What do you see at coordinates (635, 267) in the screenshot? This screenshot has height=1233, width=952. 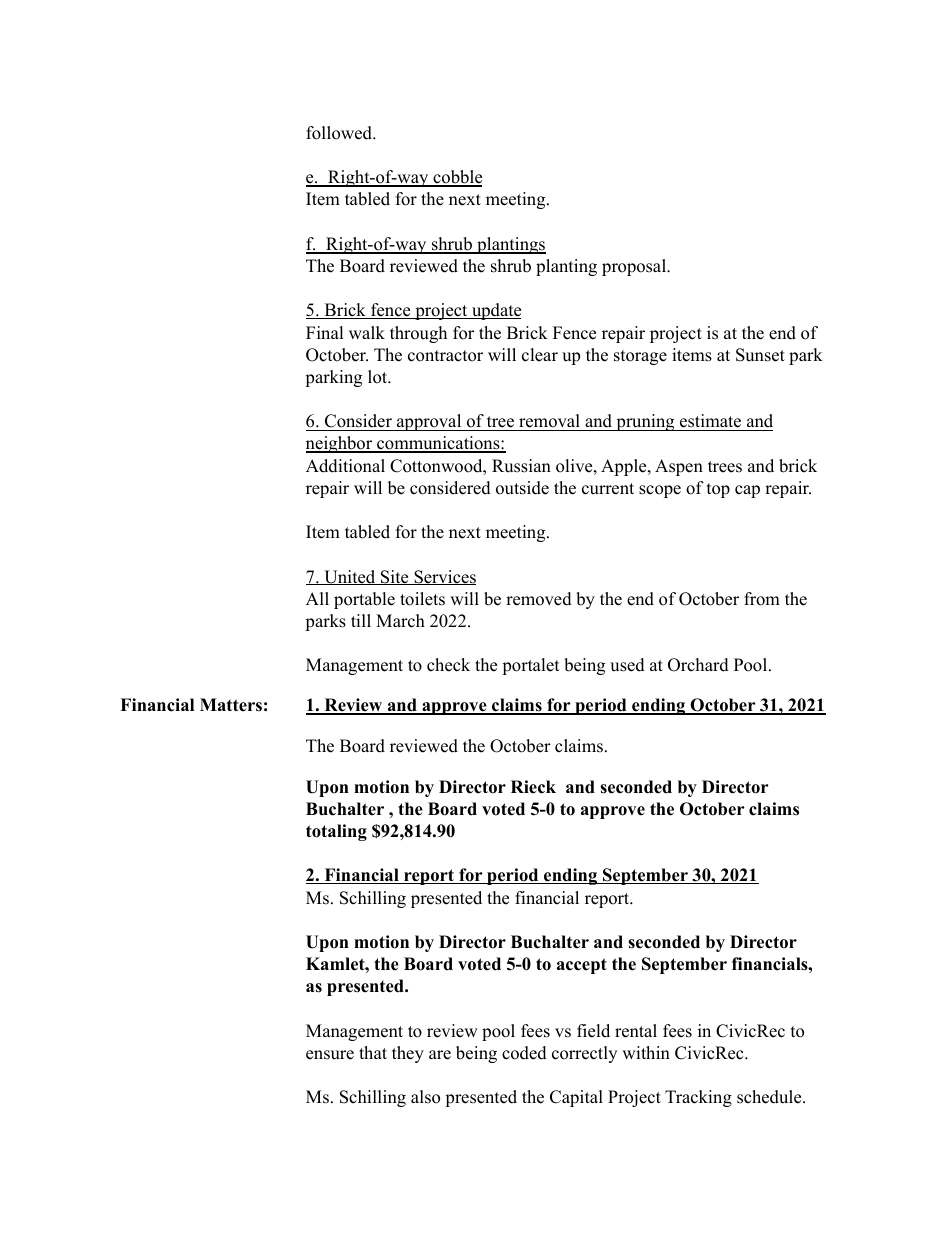 I see `proposal` at bounding box center [635, 267].
